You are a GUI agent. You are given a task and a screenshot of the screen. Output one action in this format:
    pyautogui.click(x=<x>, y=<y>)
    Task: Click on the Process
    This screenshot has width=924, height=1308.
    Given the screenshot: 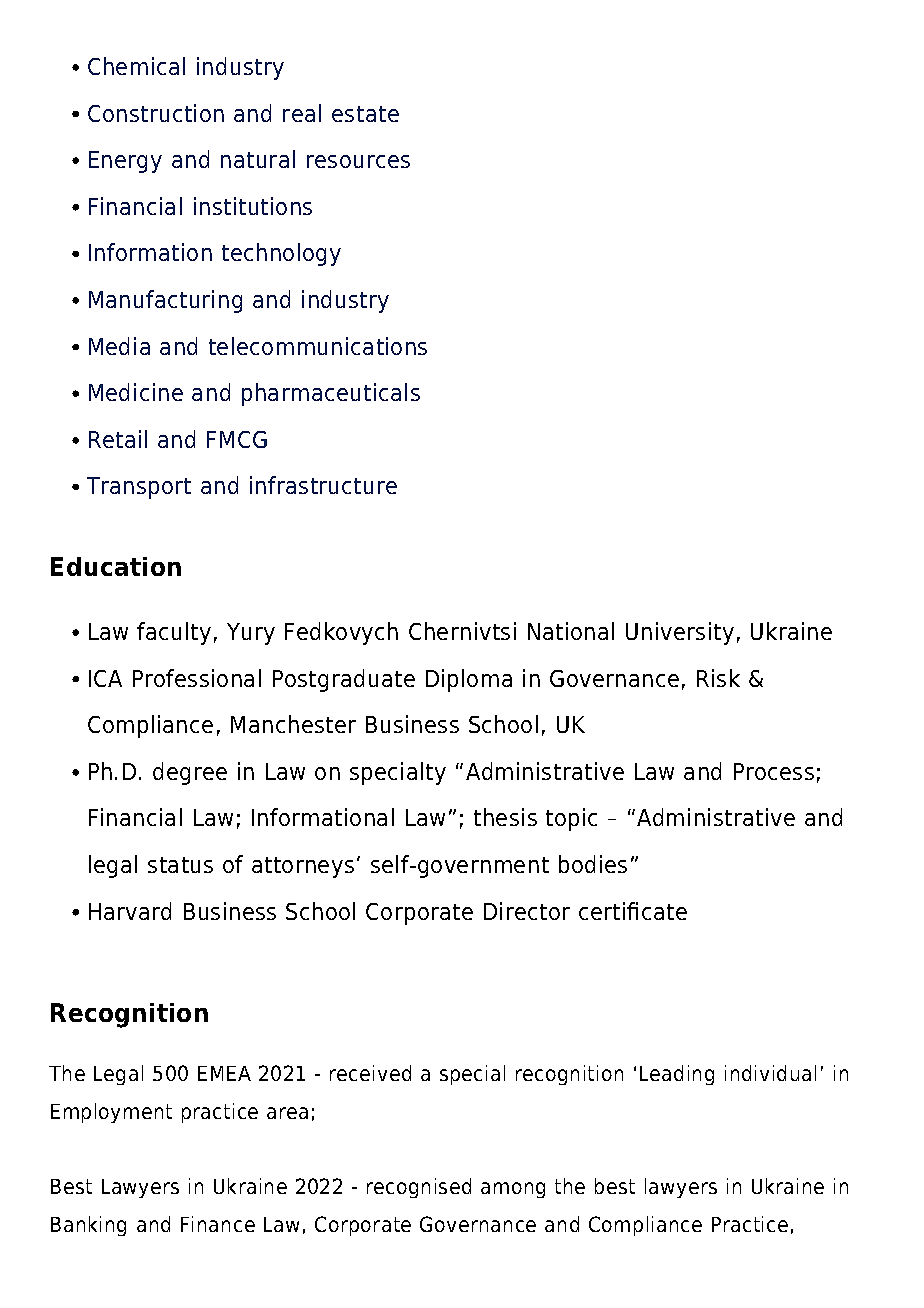 What is the action you would take?
    pyautogui.click(x=774, y=771)
